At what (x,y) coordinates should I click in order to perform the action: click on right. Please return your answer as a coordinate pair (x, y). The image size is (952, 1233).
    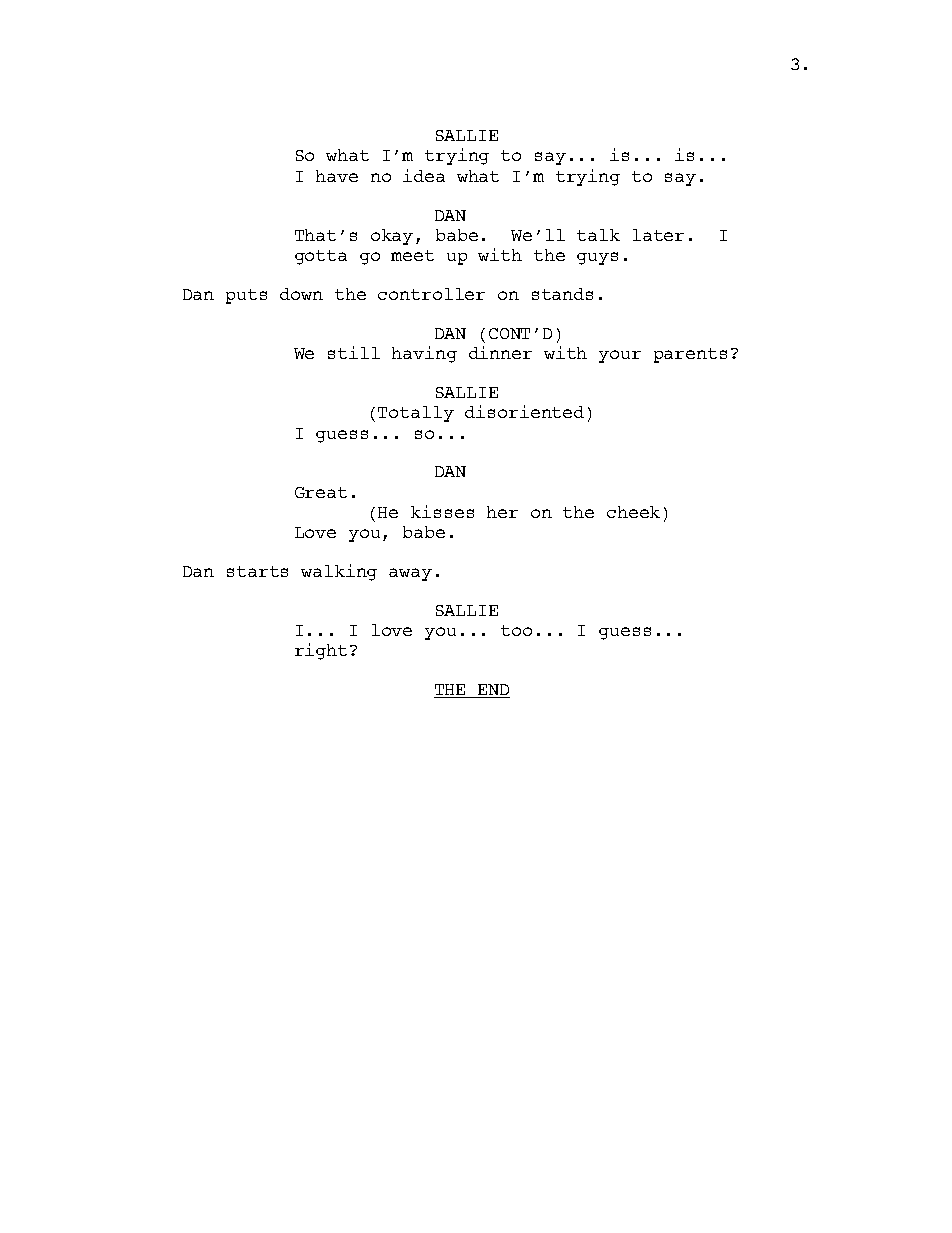
    Looking at the image, I should click on (321, 651).
